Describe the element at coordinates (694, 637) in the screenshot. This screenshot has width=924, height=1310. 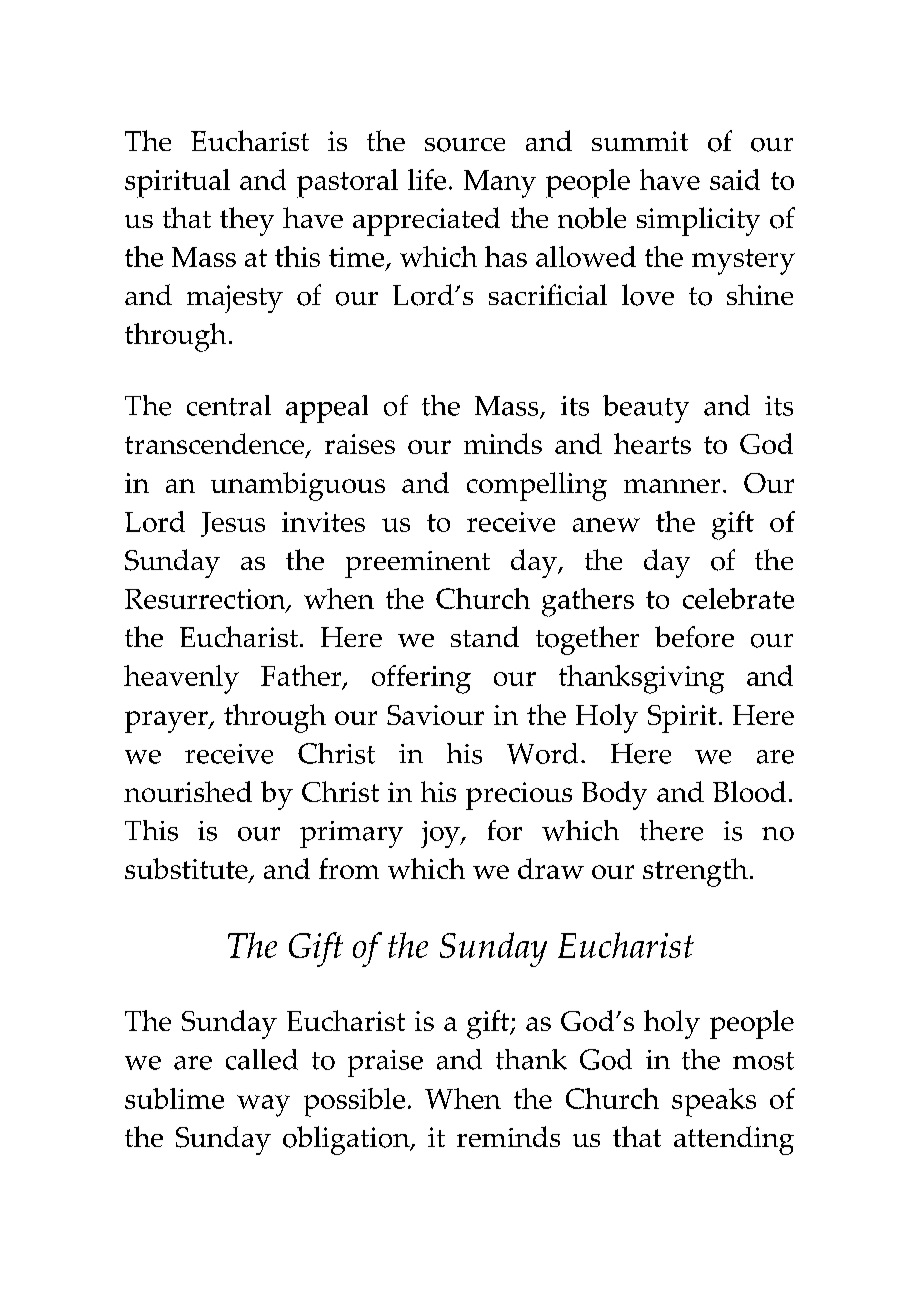
I see `before` at that location.
